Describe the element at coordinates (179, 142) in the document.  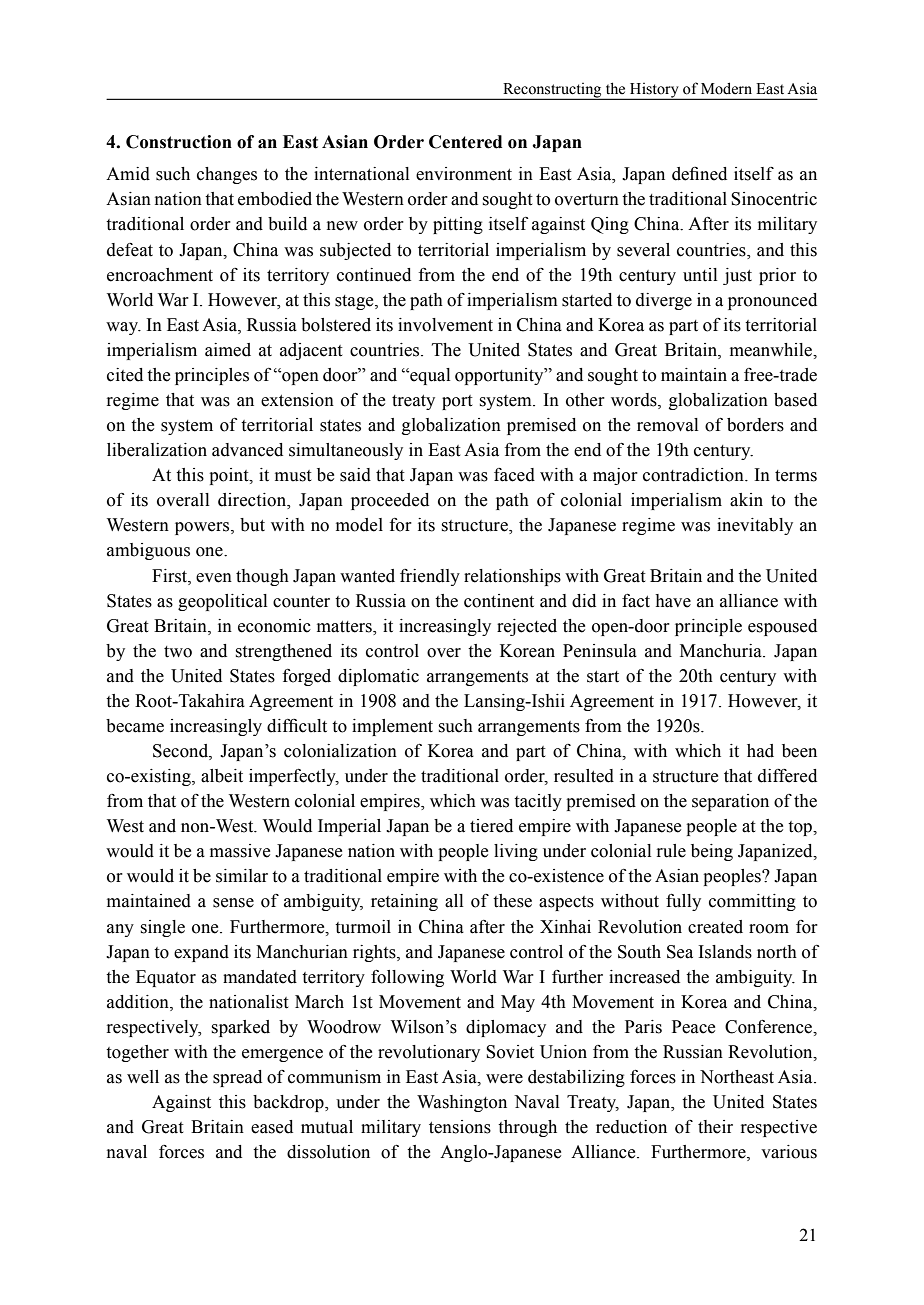
I see `Construction` at that location.
